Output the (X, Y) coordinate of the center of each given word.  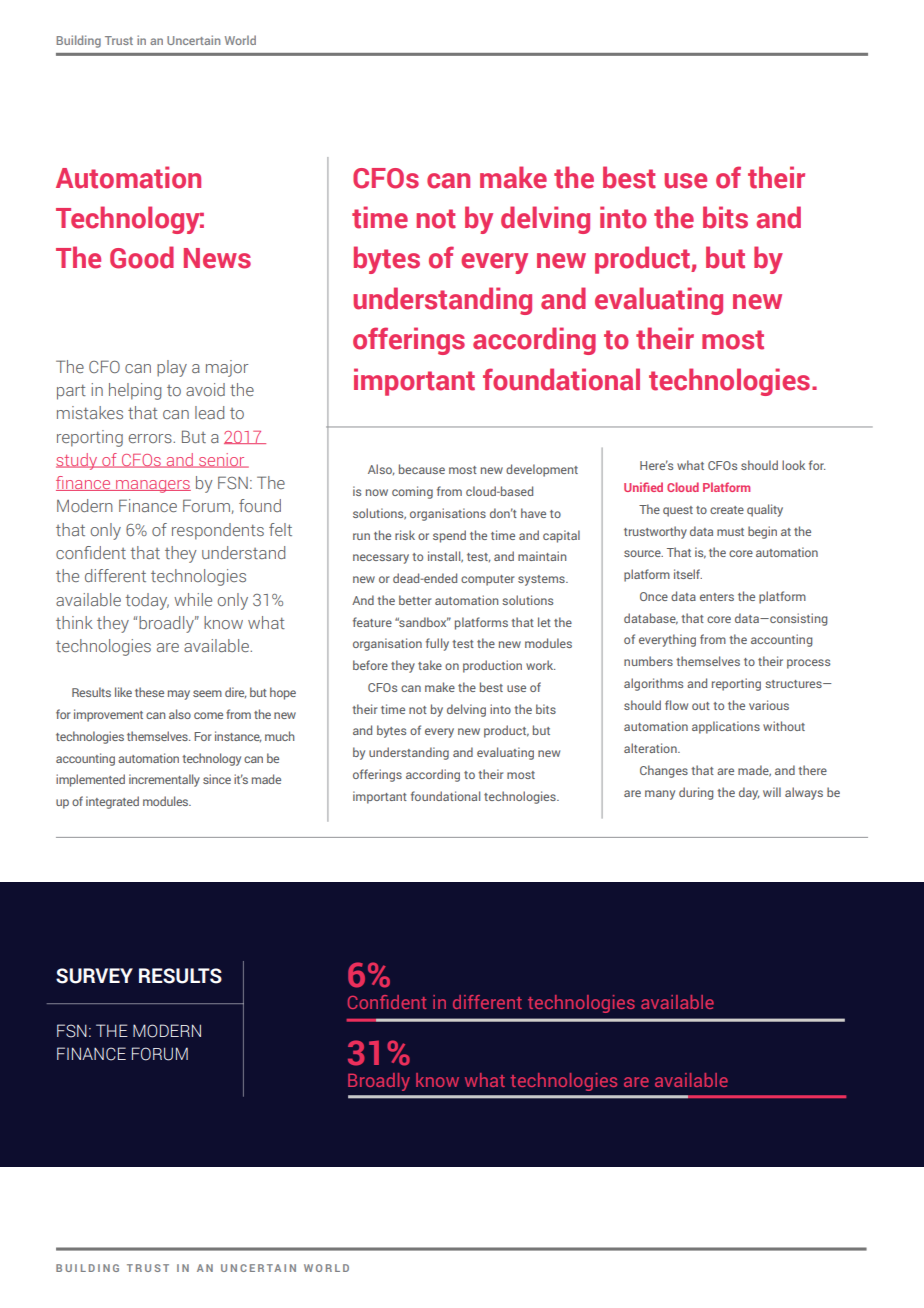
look (793, 465)
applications (726, 727)
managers (152, 486)
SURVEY (94, 976)
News (217, 258)
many (660, 795)
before (370, 665)
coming (412, 492)
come (208, 715)
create (727, 510)
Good (142, 257)
